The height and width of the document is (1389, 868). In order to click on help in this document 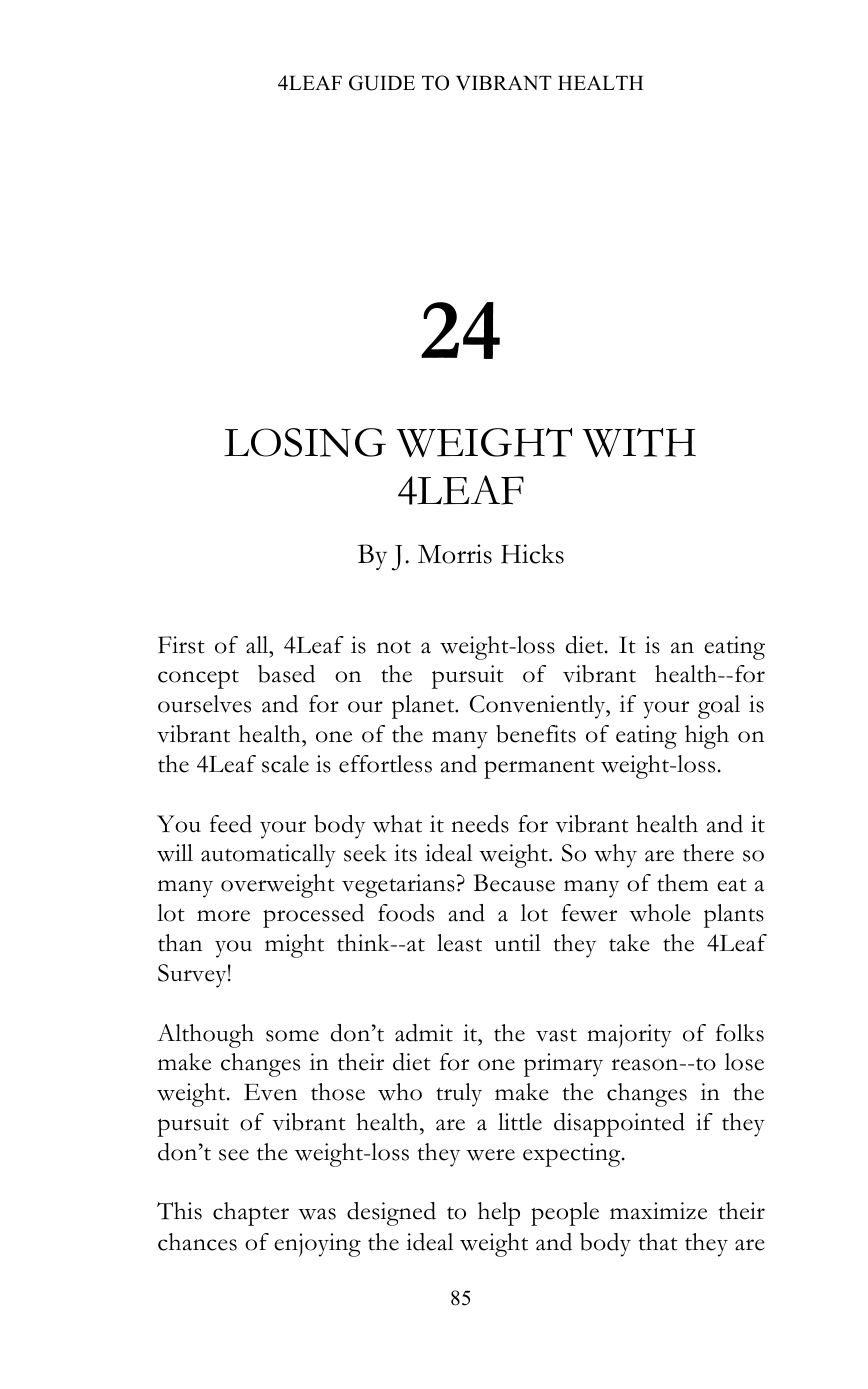, I will do `click(499, 1214)`.
